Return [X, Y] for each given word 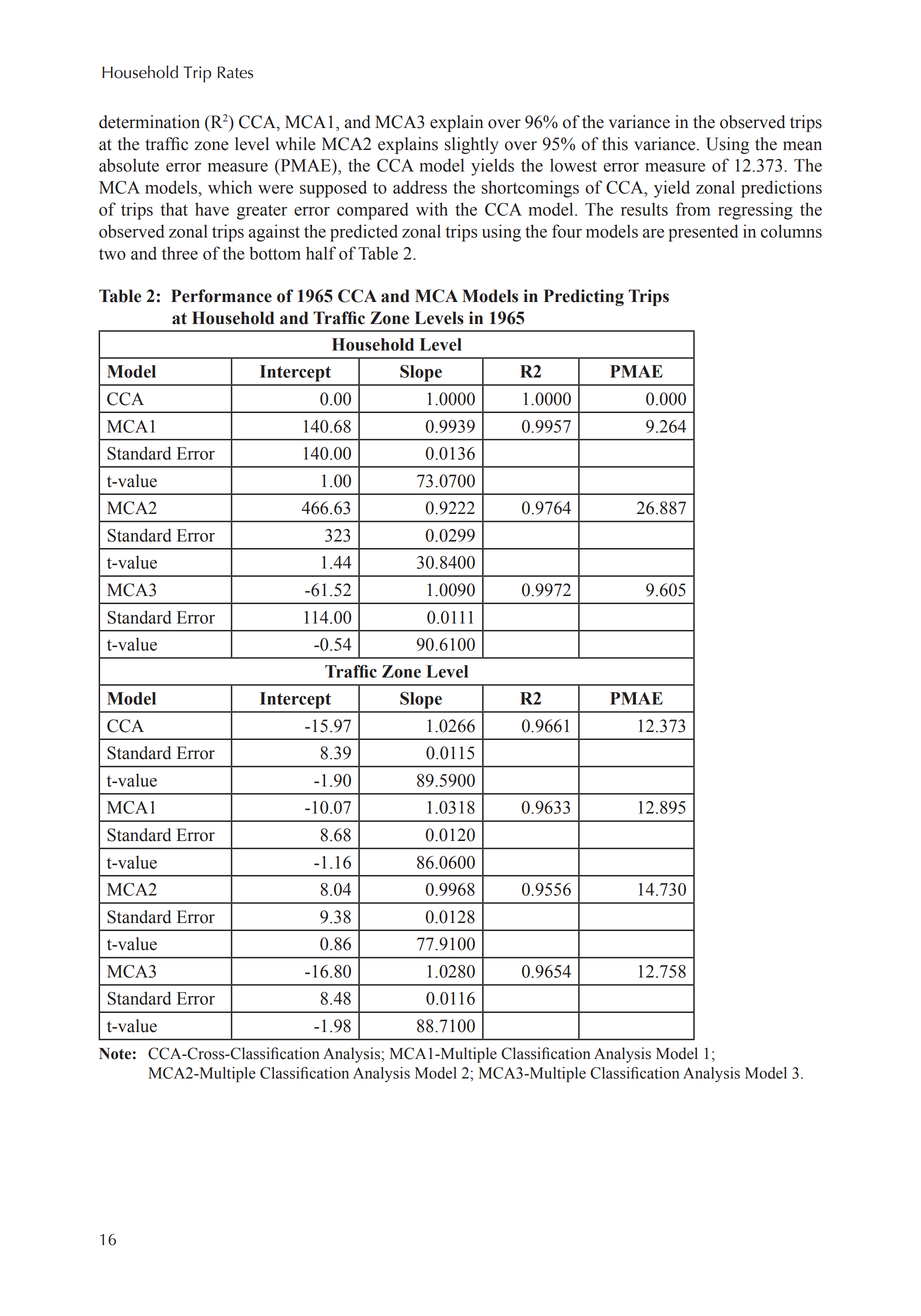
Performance [221, 296]
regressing [755, 211]
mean [802, 146]
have [212, 209]
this [615, 144]
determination [149, 122]
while [295, 144]
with [432, 209]
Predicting [584, 297]
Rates [235, 72]
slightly [471, 145]
